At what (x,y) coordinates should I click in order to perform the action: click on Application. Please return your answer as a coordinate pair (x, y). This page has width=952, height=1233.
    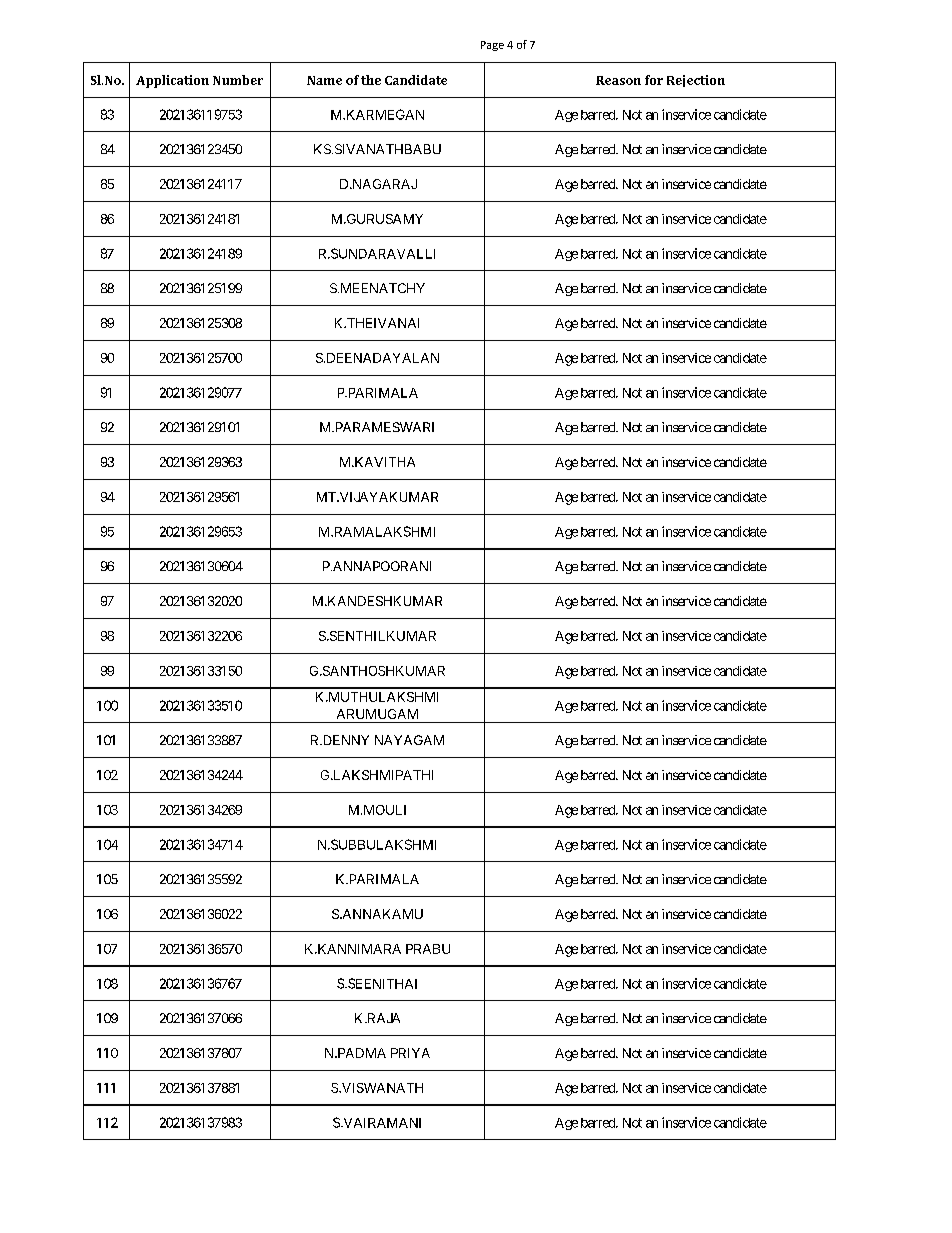
    Looking at the image, I should click on (172, 81).
